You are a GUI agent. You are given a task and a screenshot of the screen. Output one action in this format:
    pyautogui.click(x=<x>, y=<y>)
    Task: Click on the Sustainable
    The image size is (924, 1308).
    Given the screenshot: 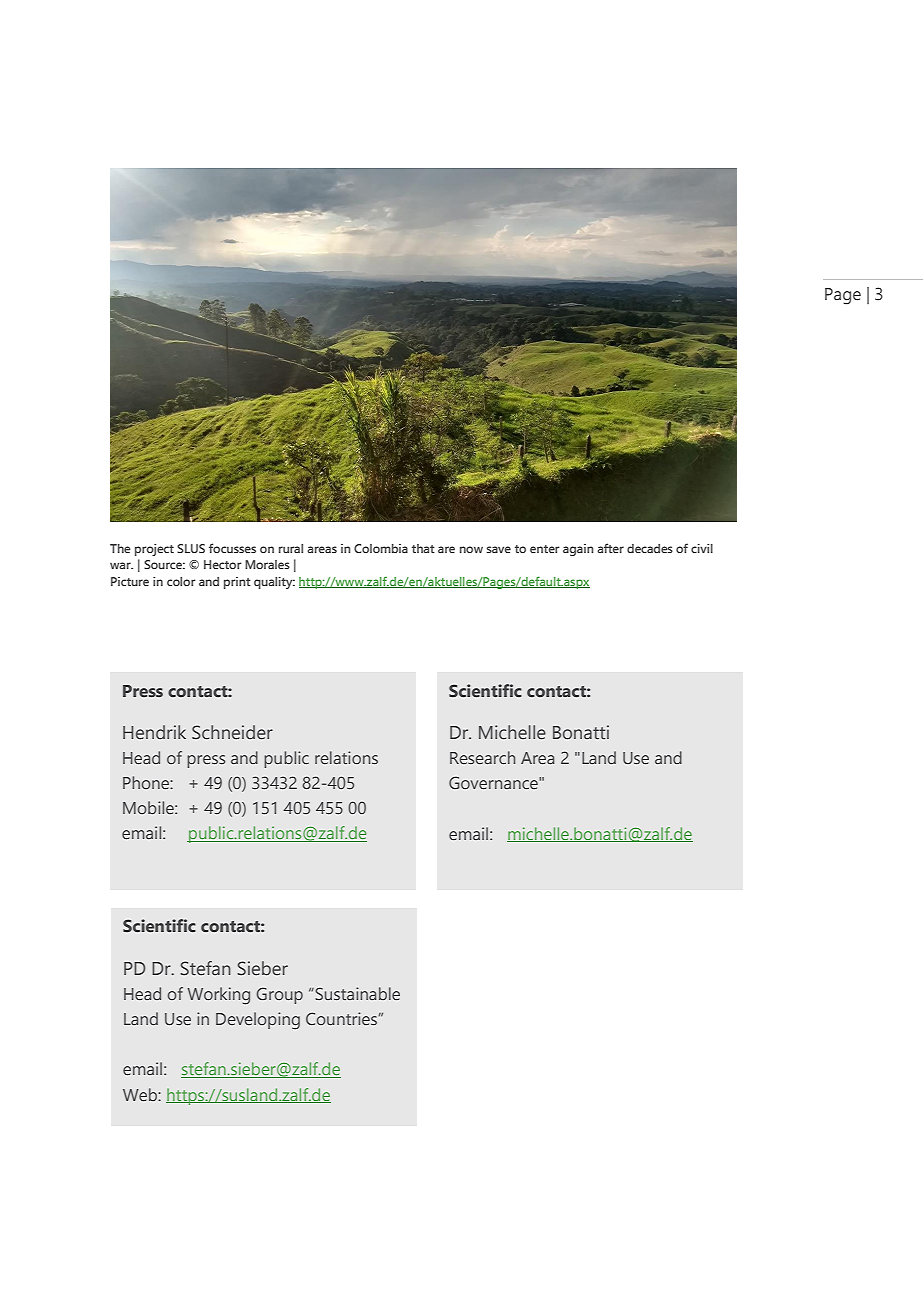 What is the action you would take?
    pyautogui.click(x=356, y=993)
